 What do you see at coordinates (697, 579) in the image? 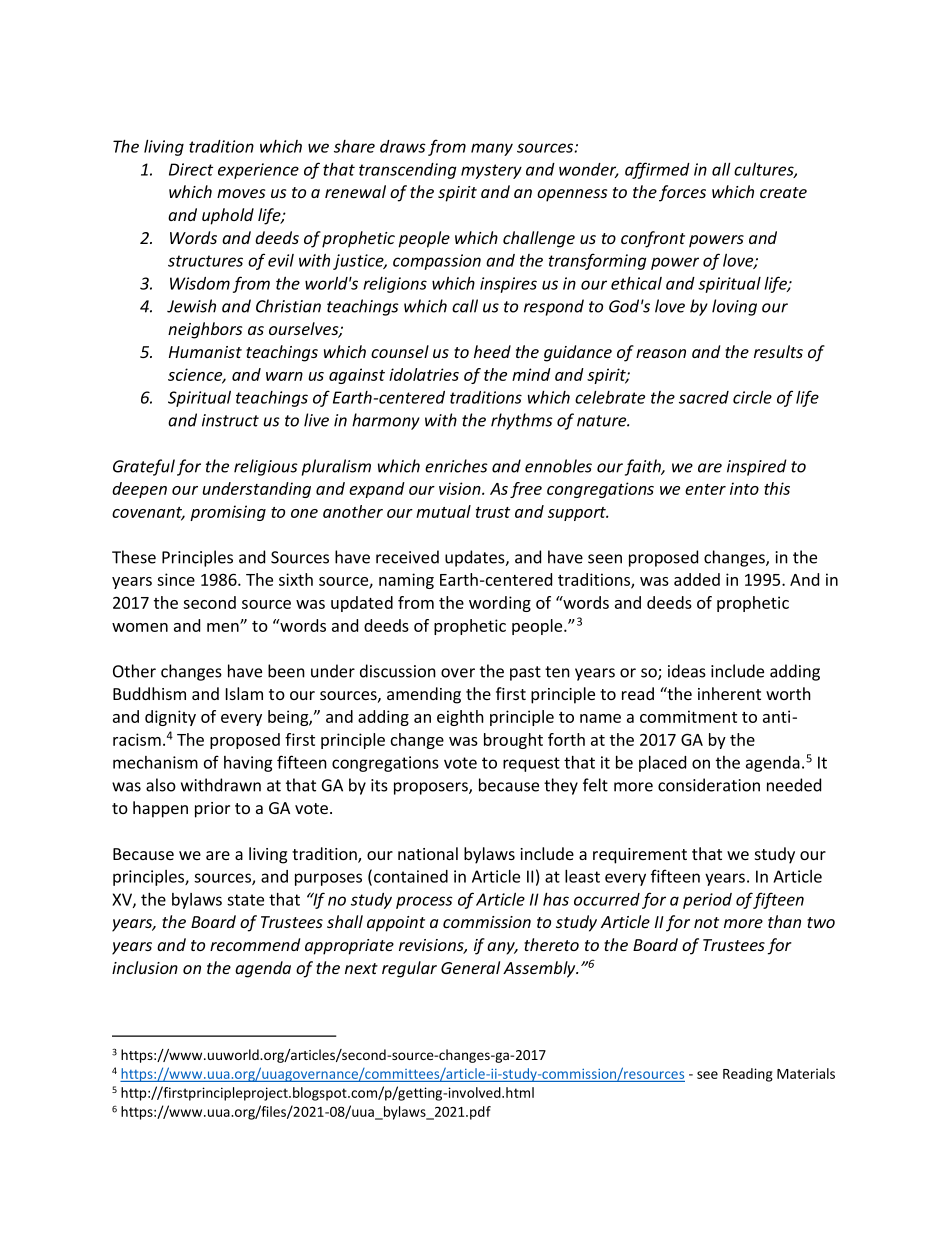
I see `added` at bounding box center [697, 579].
